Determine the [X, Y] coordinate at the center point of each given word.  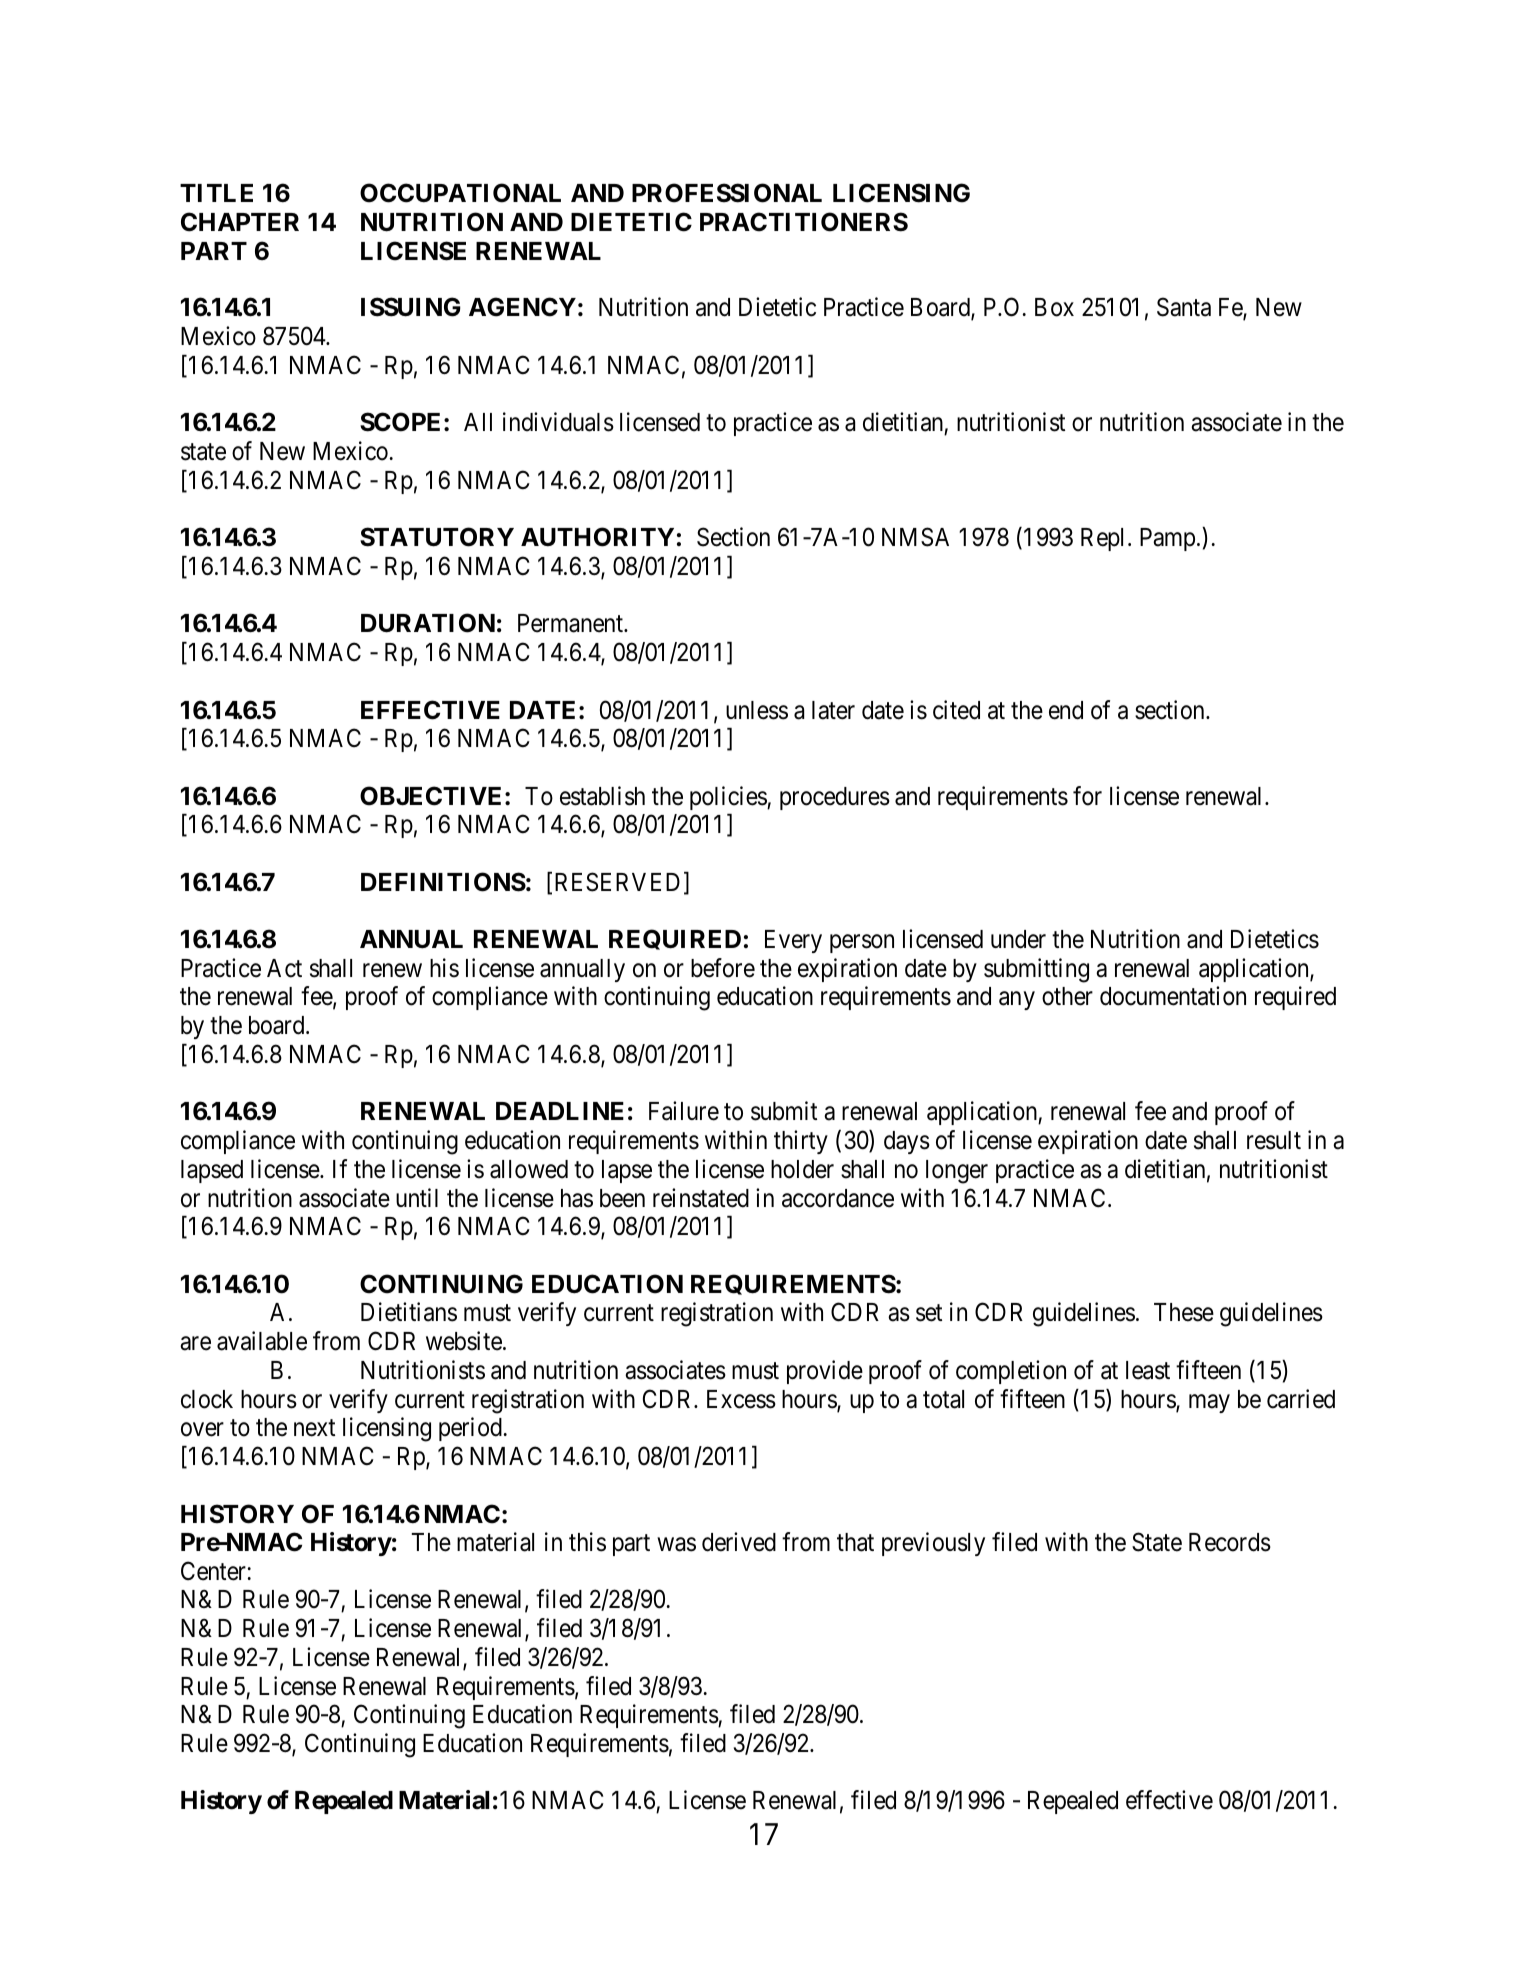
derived [739, 1542]
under [1018, 939]
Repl [1105, 539]
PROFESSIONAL [727, 193]
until [417, 1197]
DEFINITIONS [443, 882]
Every [793, 941]
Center [213, 1571]
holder [802, 1169]
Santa [1184, 307]
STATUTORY [437, 537]
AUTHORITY [597, 537]
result [1274, 1140]
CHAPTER [240, 222]
